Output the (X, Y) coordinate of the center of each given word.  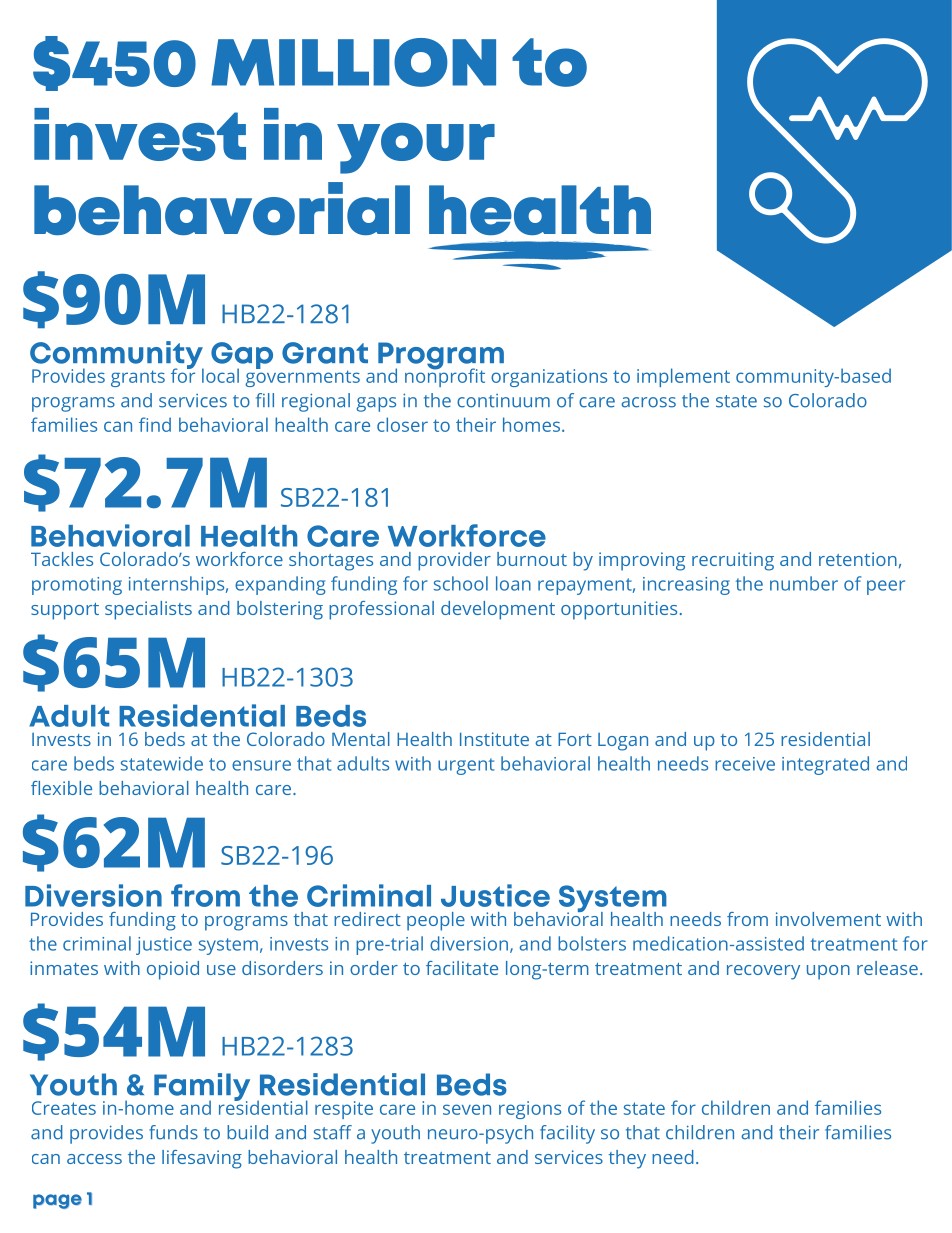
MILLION (353, 62)
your (416, 148)
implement (683, 377)
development (498, 610)
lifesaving (202, 1159)
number (804, 583)
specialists (148, 610)
